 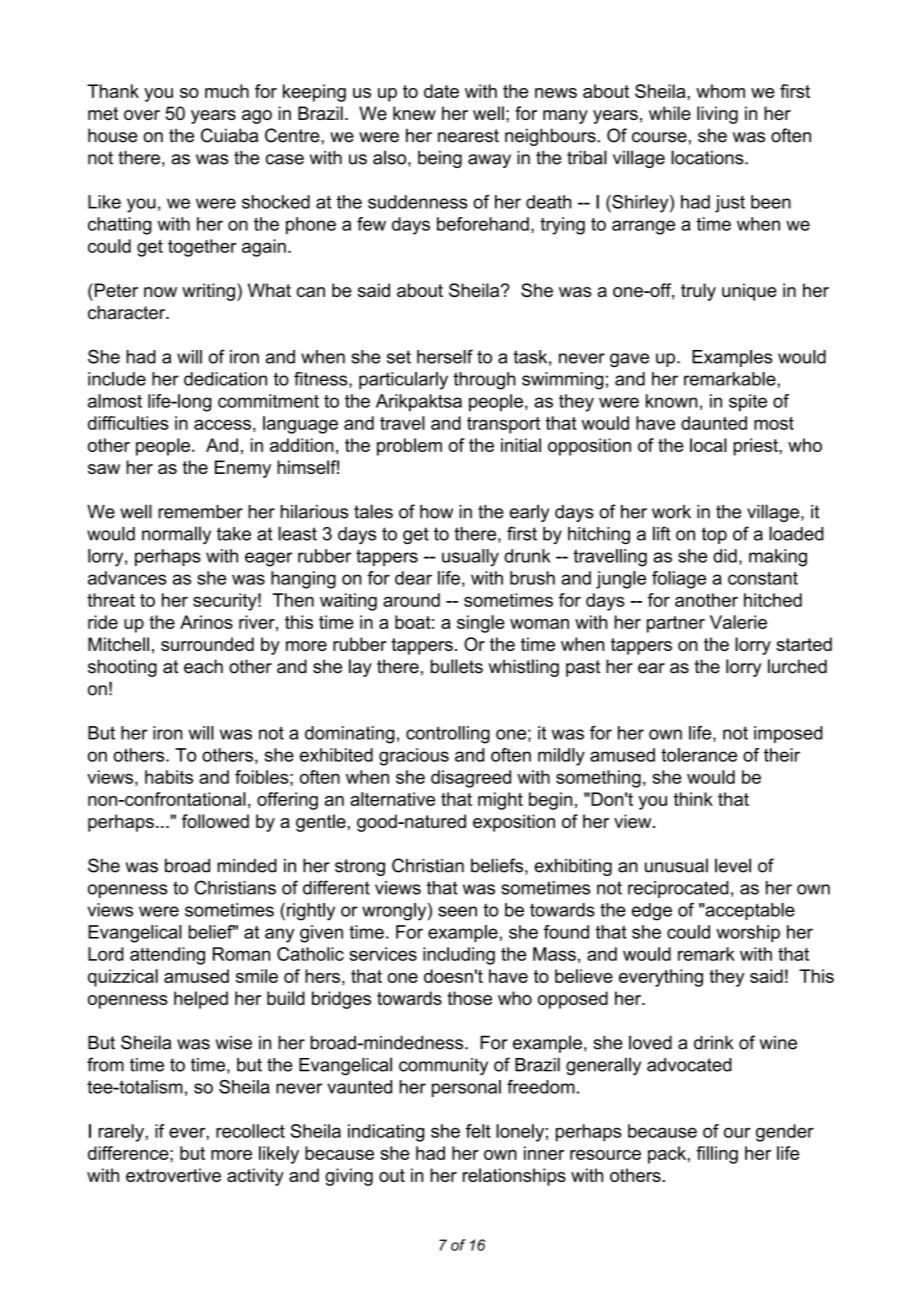 What do you see at coordinates (478, 1131) in the screenshot?
I see `felt` at bounding box center [478, 1131].
